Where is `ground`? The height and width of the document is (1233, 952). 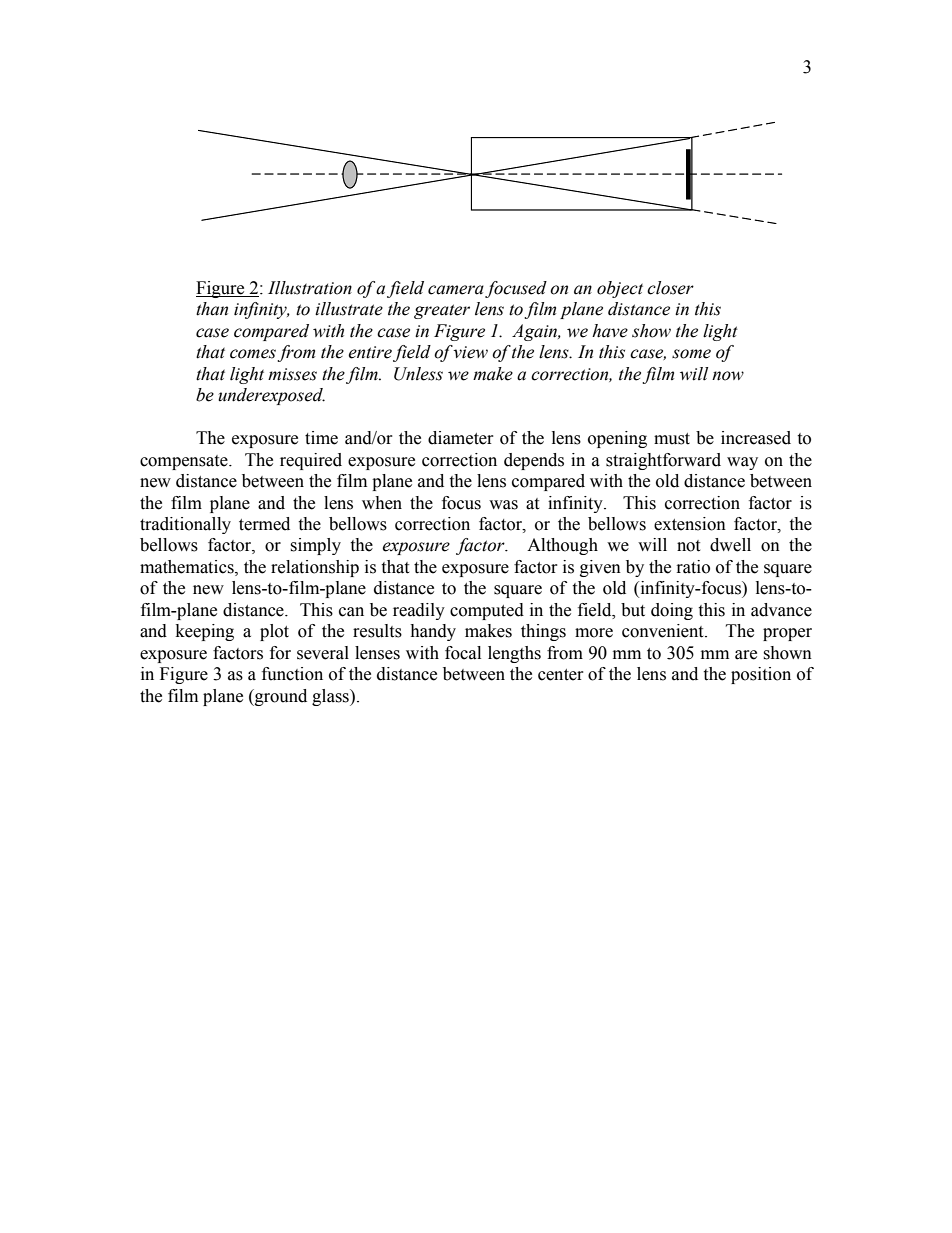 ground is located at coordinates (280, 697).
